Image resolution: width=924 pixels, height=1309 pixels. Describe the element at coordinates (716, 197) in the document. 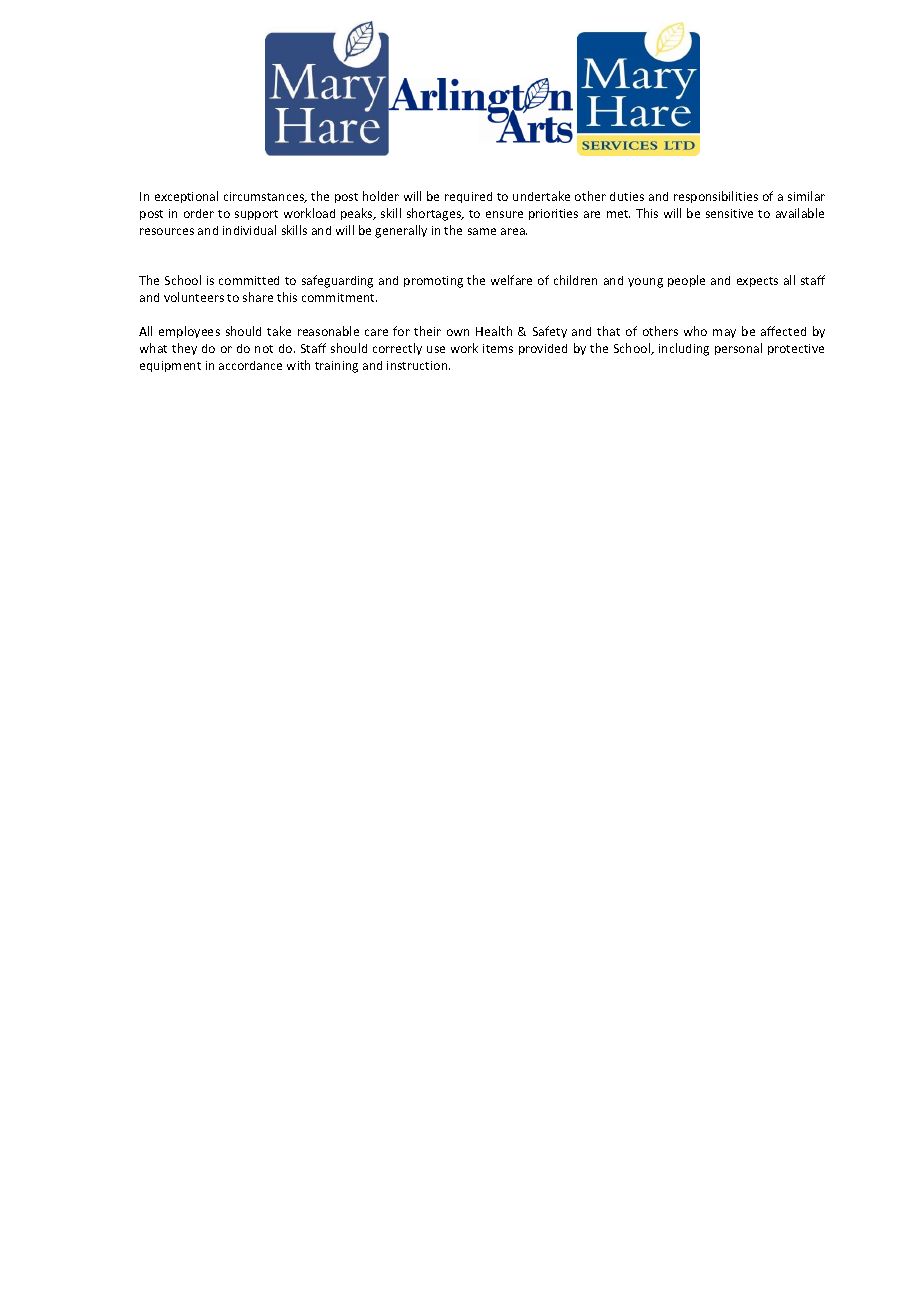

I see `responsibilities` at that location.
